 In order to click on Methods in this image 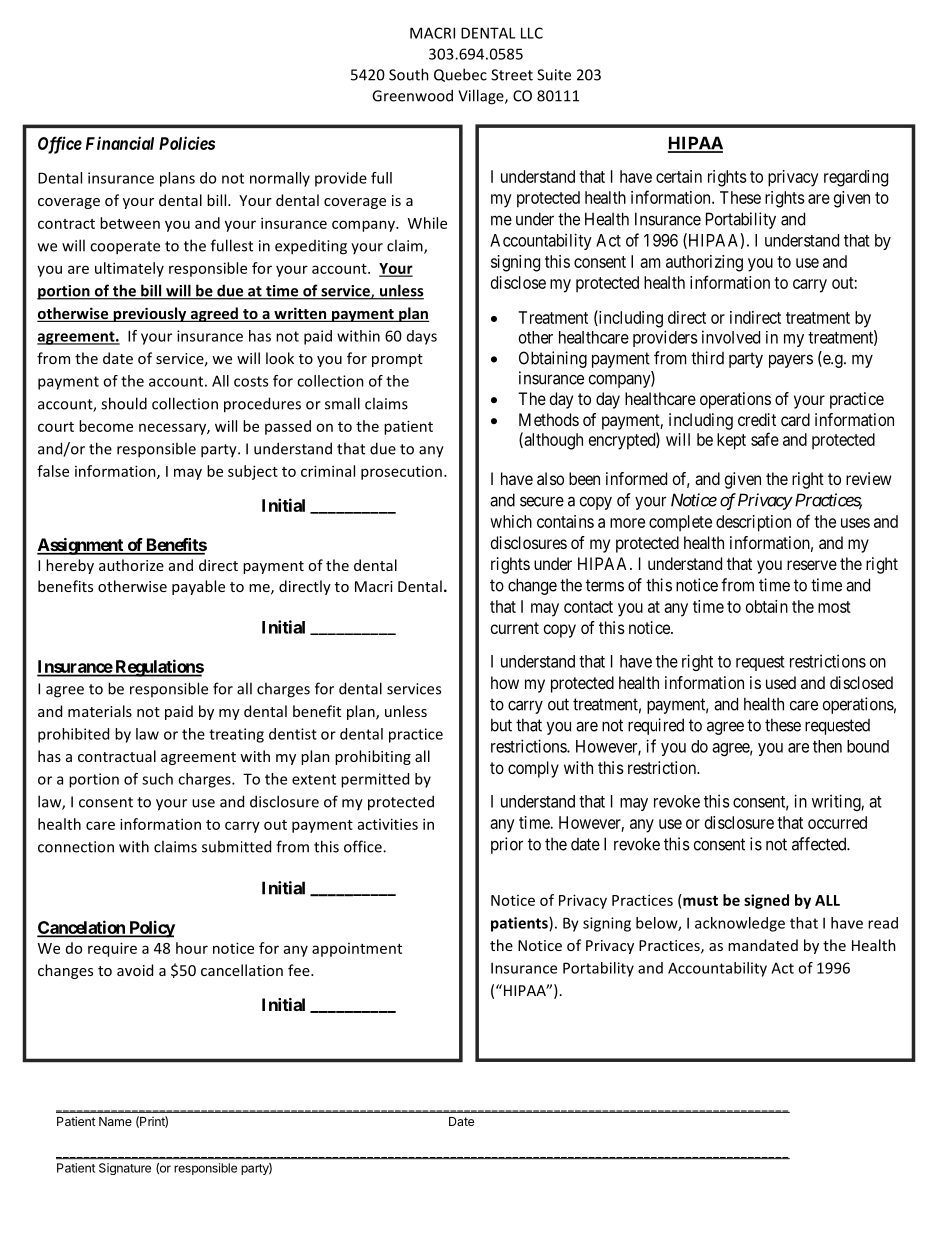, I will do `click(549, 419)`.
